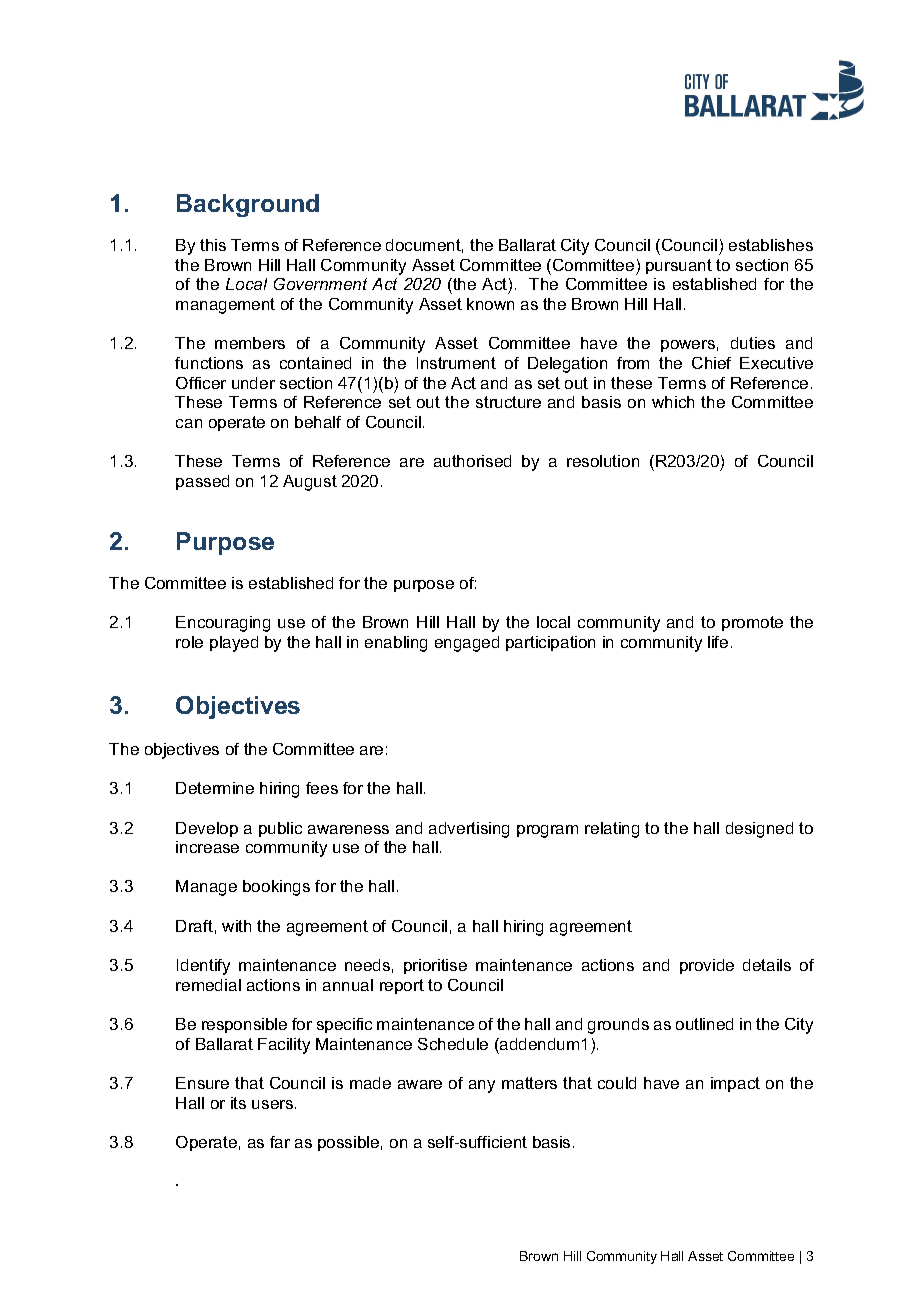 This image has height=1308, width=924. Describe the element at coordinates (679, 266) in the image. I see `pursuant` at that location.
